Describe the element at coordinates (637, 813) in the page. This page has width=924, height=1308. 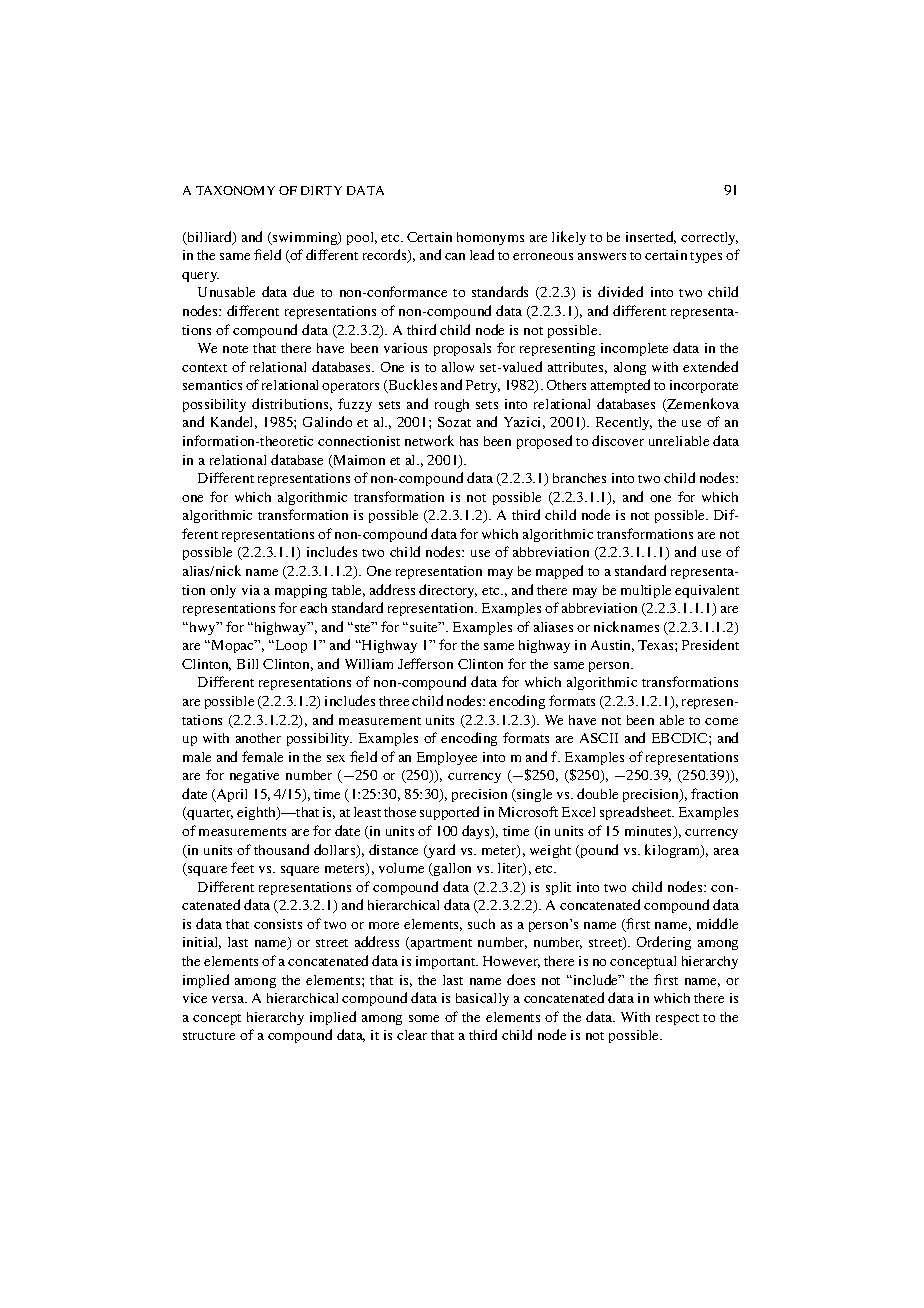
I see `spreadsheet` at that location.
